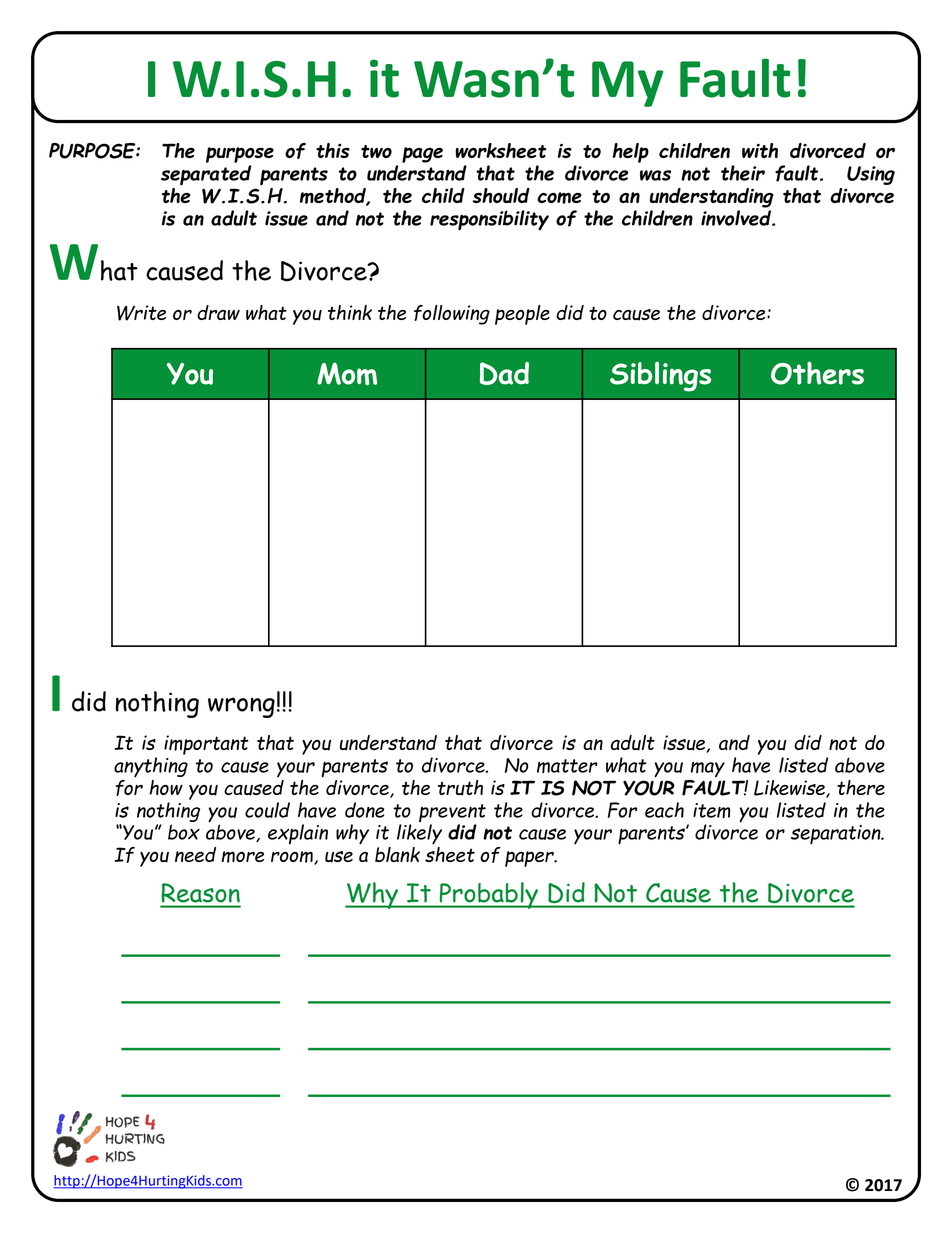  Describe the element at coordinates (347, 374) in the page. I see `Mom` at that location.
